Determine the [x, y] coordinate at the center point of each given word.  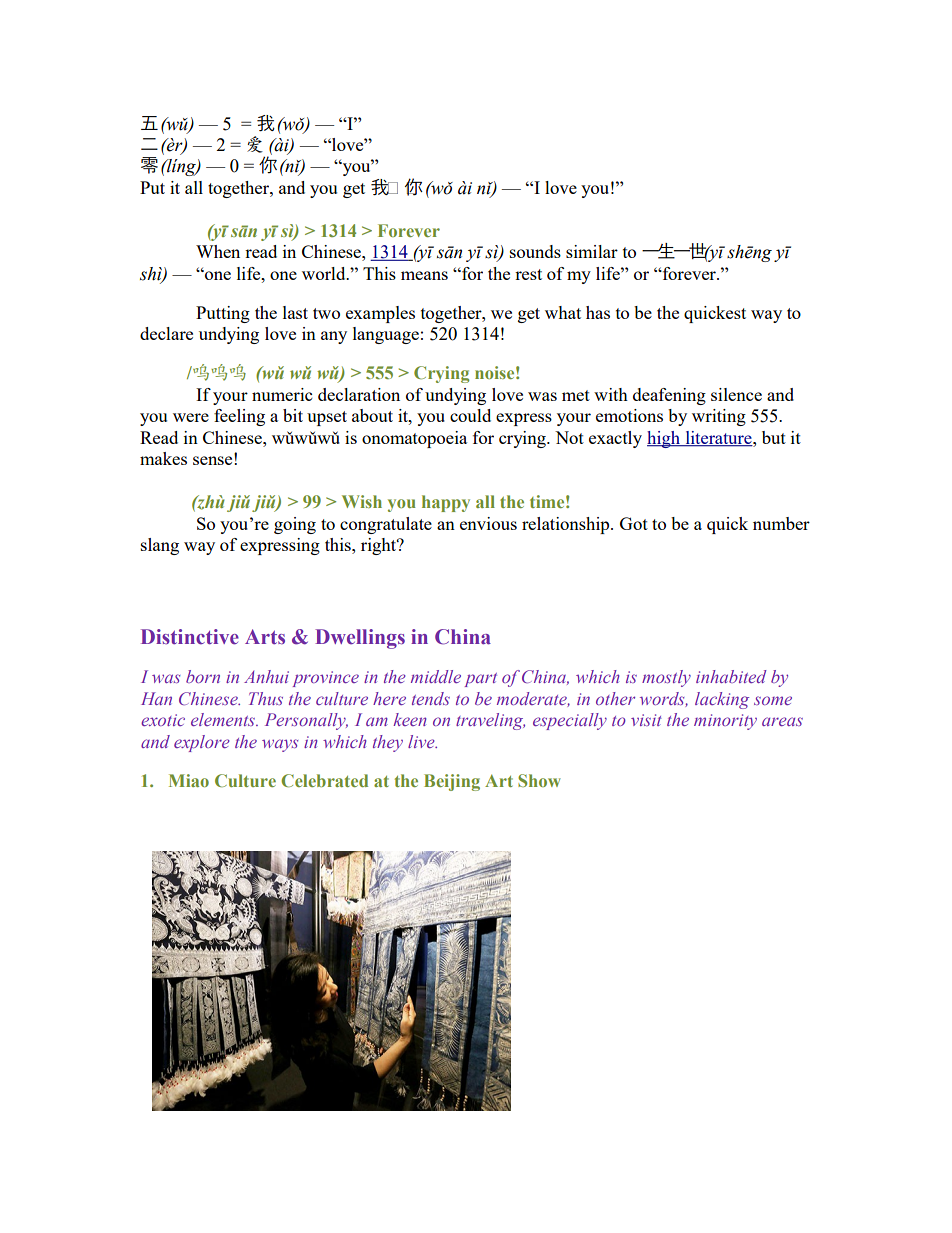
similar [592, 251]
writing [719, 417]
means [424, 275]
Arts [265, 637]
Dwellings [360, 639]
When [218, 251]
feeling [239, 417]
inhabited [731, 676]
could [470, 415]
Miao [189, 780]
